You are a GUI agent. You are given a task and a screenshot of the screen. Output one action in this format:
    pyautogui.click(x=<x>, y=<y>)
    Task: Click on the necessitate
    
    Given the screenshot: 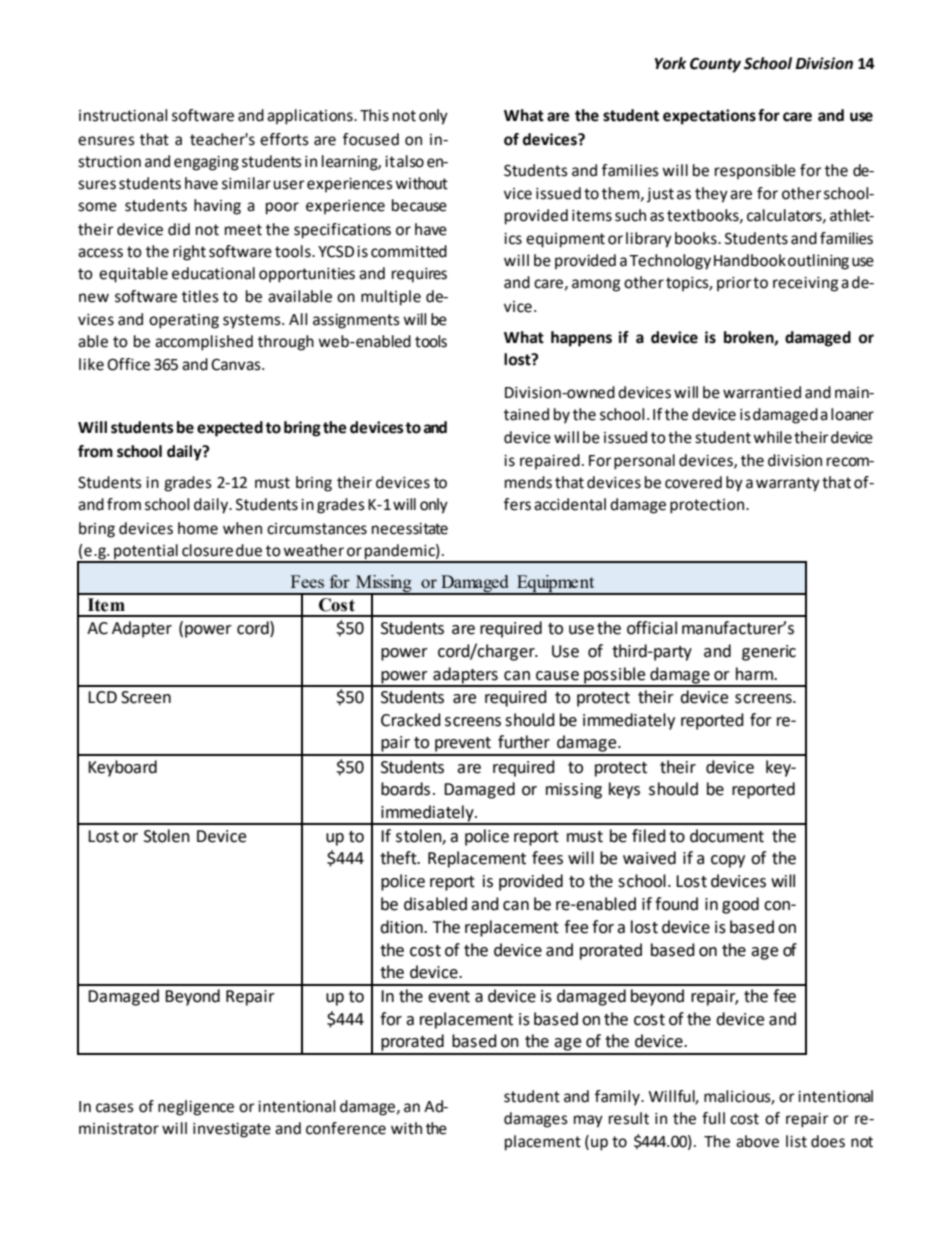 What is the action you would take?
    pyautogui.click(x=410, y=529)
